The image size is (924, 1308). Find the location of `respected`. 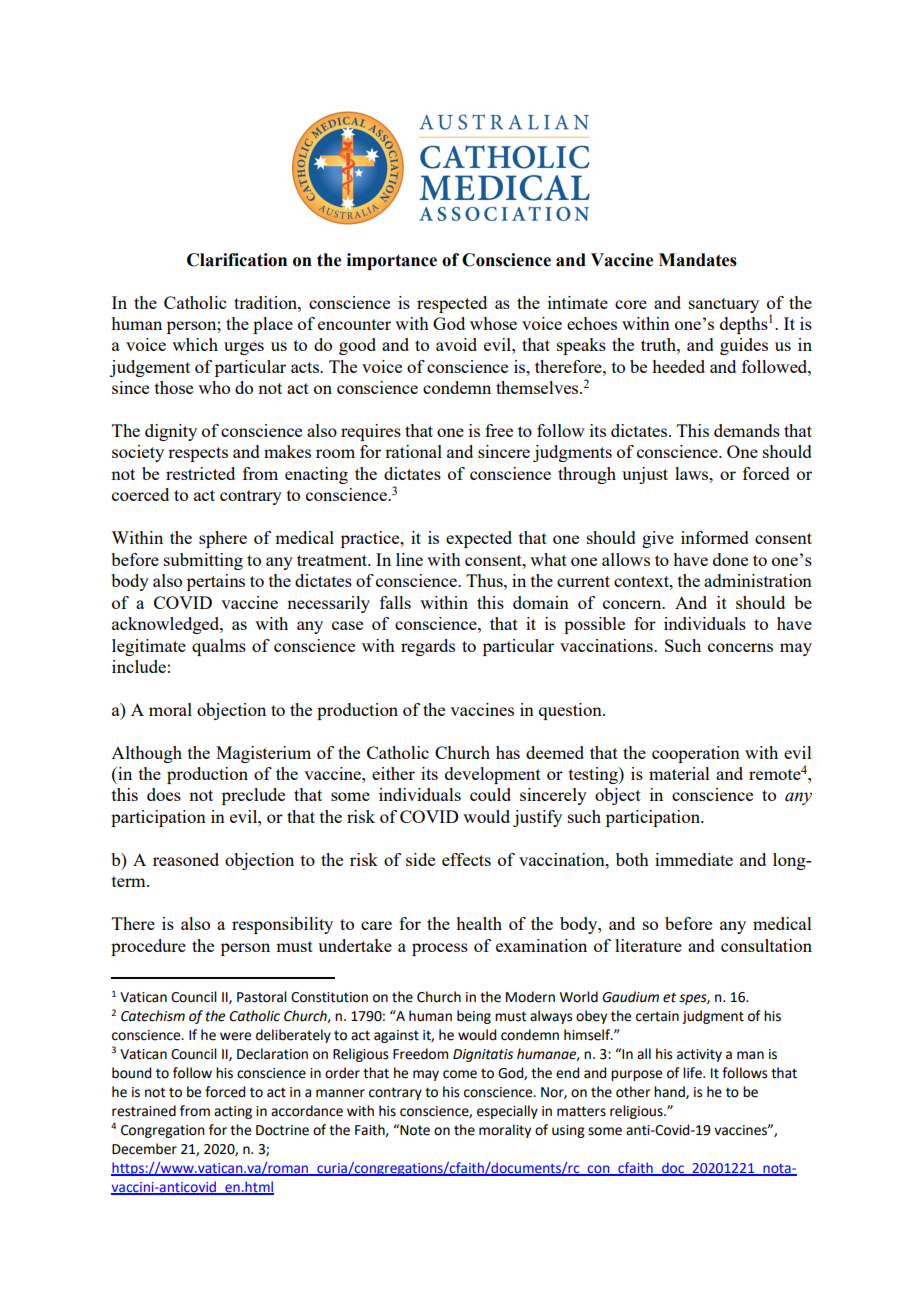

respected is located at coordinates (452, 304).
